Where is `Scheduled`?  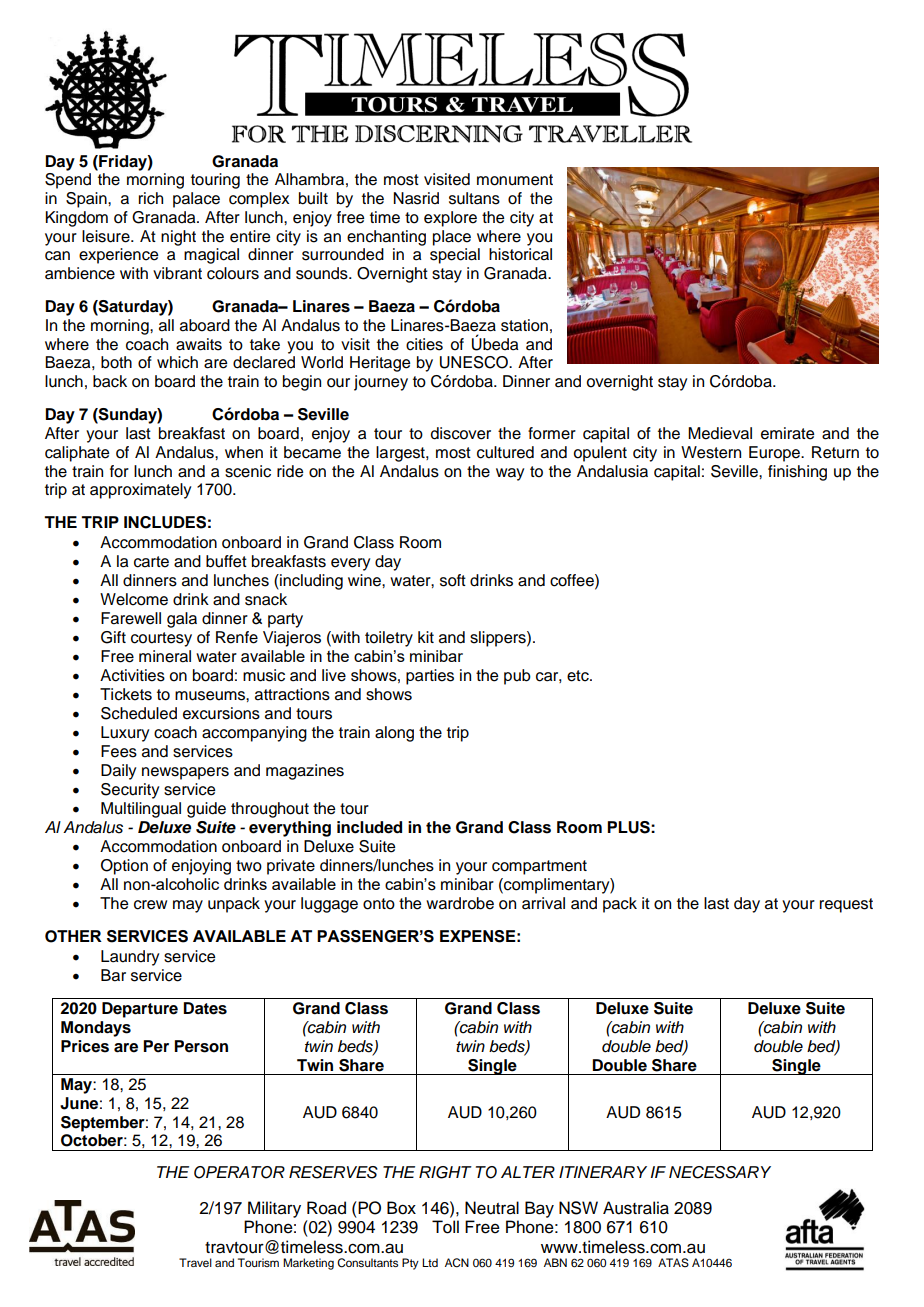
Scheduled is located at coordinates (139, 713).
